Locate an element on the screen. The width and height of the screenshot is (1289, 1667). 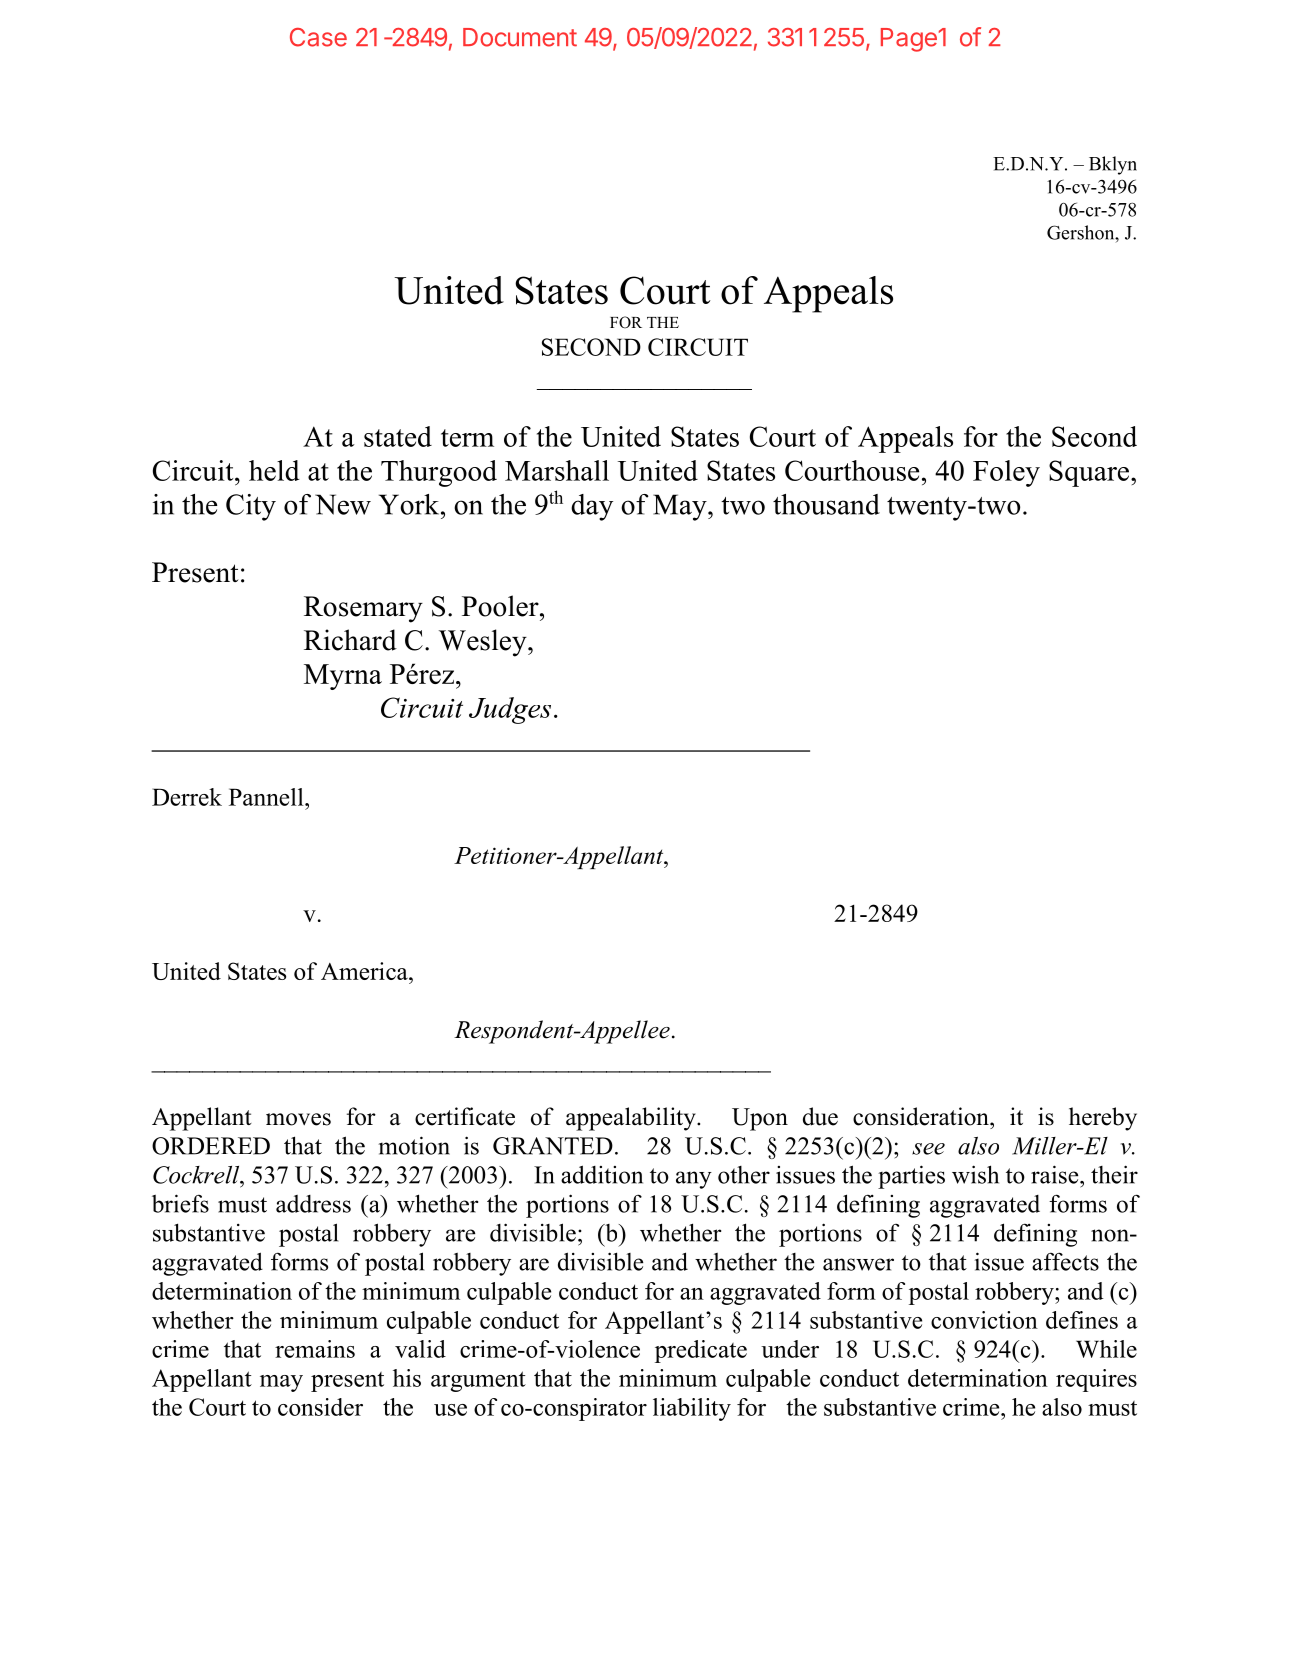
Judges is located at coordinates (510, 710).
